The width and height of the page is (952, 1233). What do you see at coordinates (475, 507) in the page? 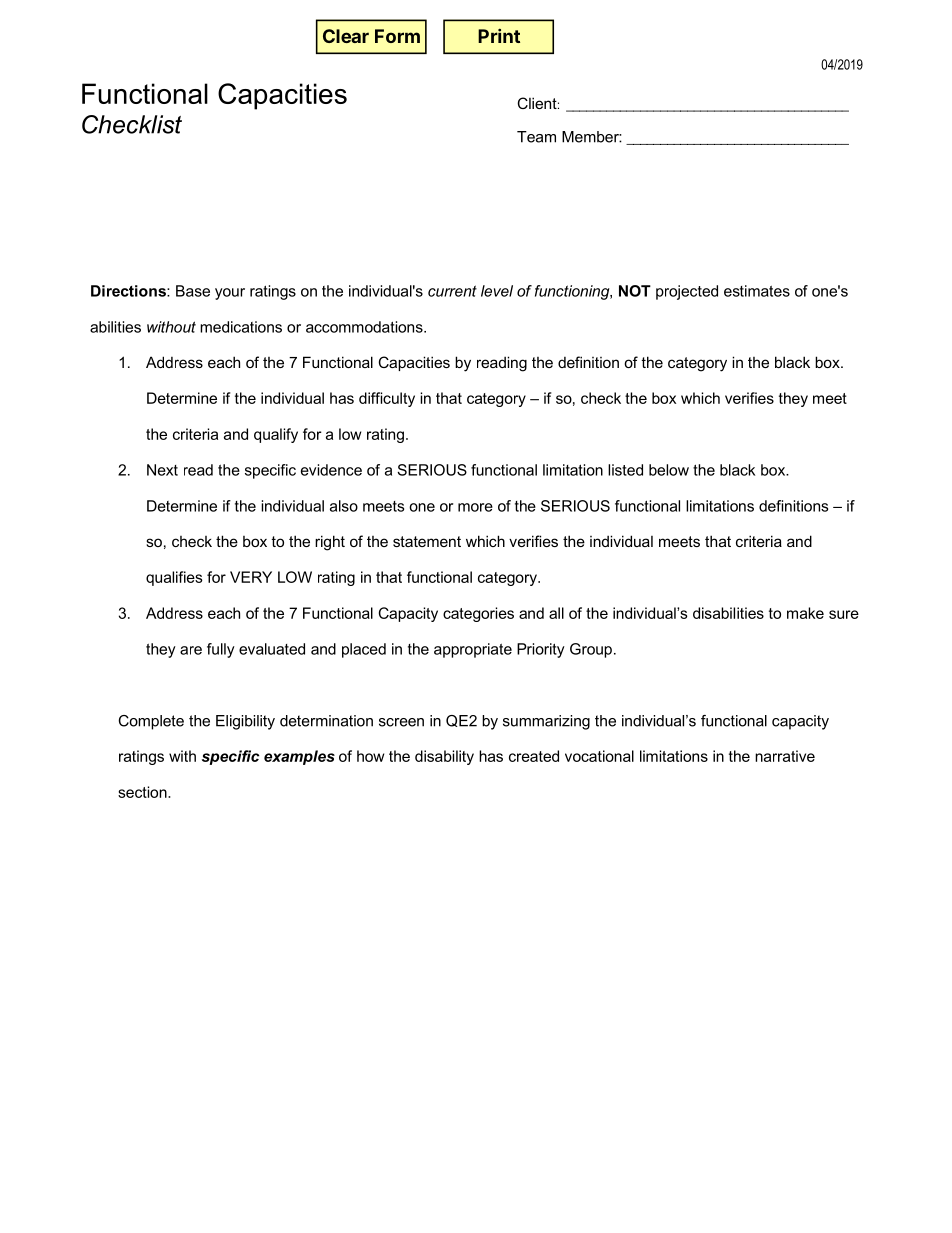
I see `more` at bounding box center [475, 507].
